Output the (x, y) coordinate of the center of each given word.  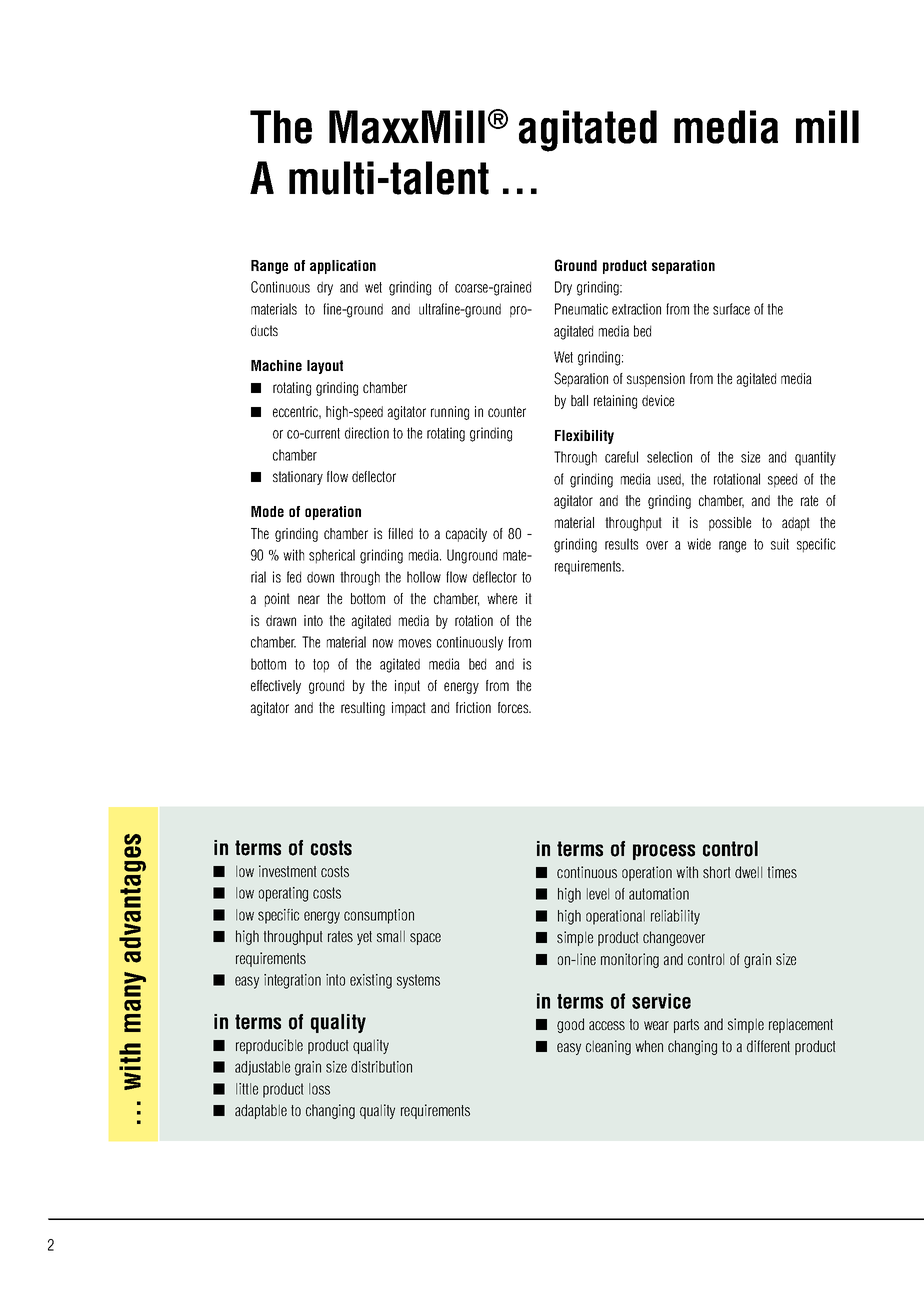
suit (780, 544)
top (321, 666)
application (343, 267)
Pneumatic (581, 309)
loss (319, 1089)
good (570, 1025)
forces (514, 707)
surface (731, 309)
